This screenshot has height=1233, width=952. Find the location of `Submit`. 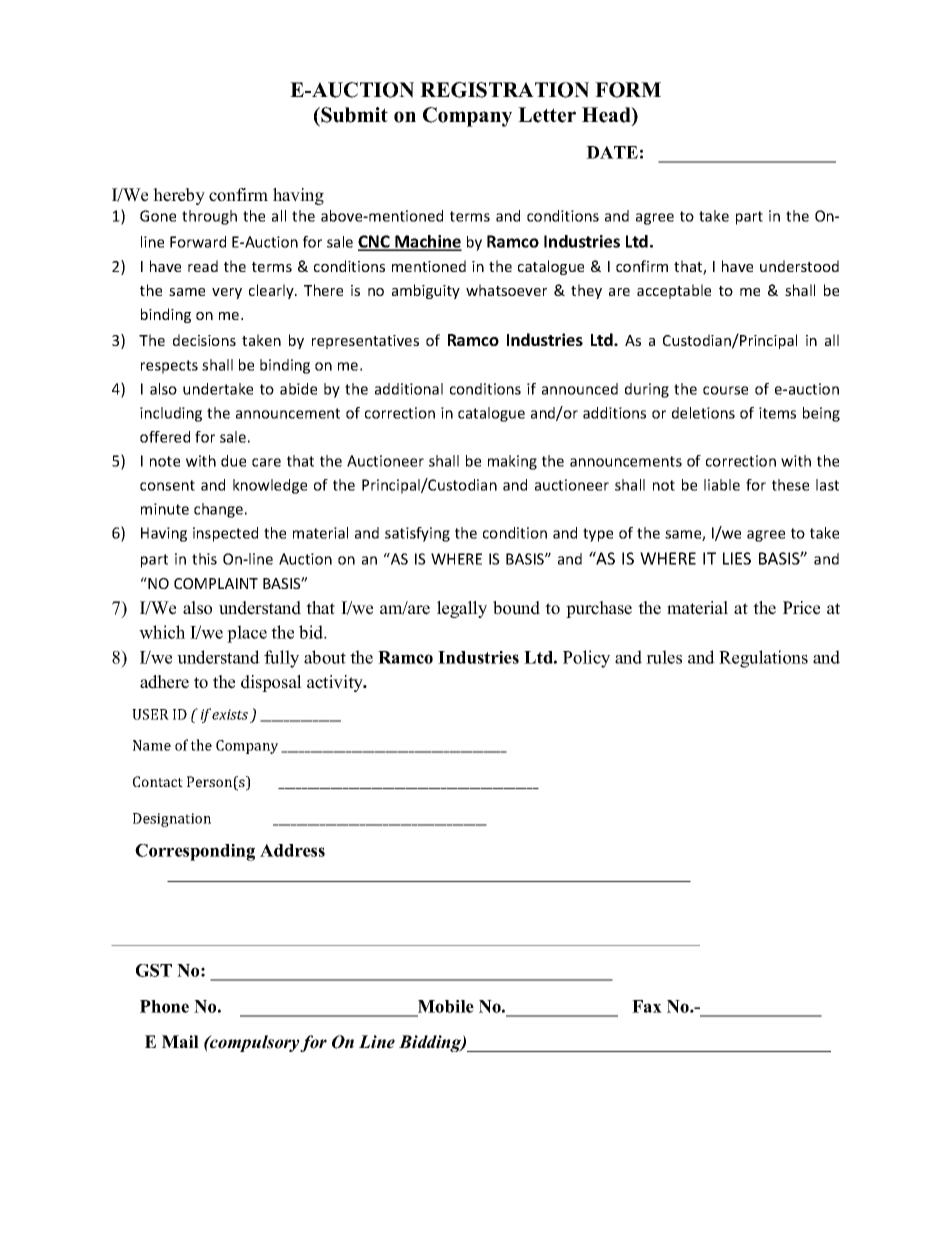

Submit is located at coordinates (353, 115).
